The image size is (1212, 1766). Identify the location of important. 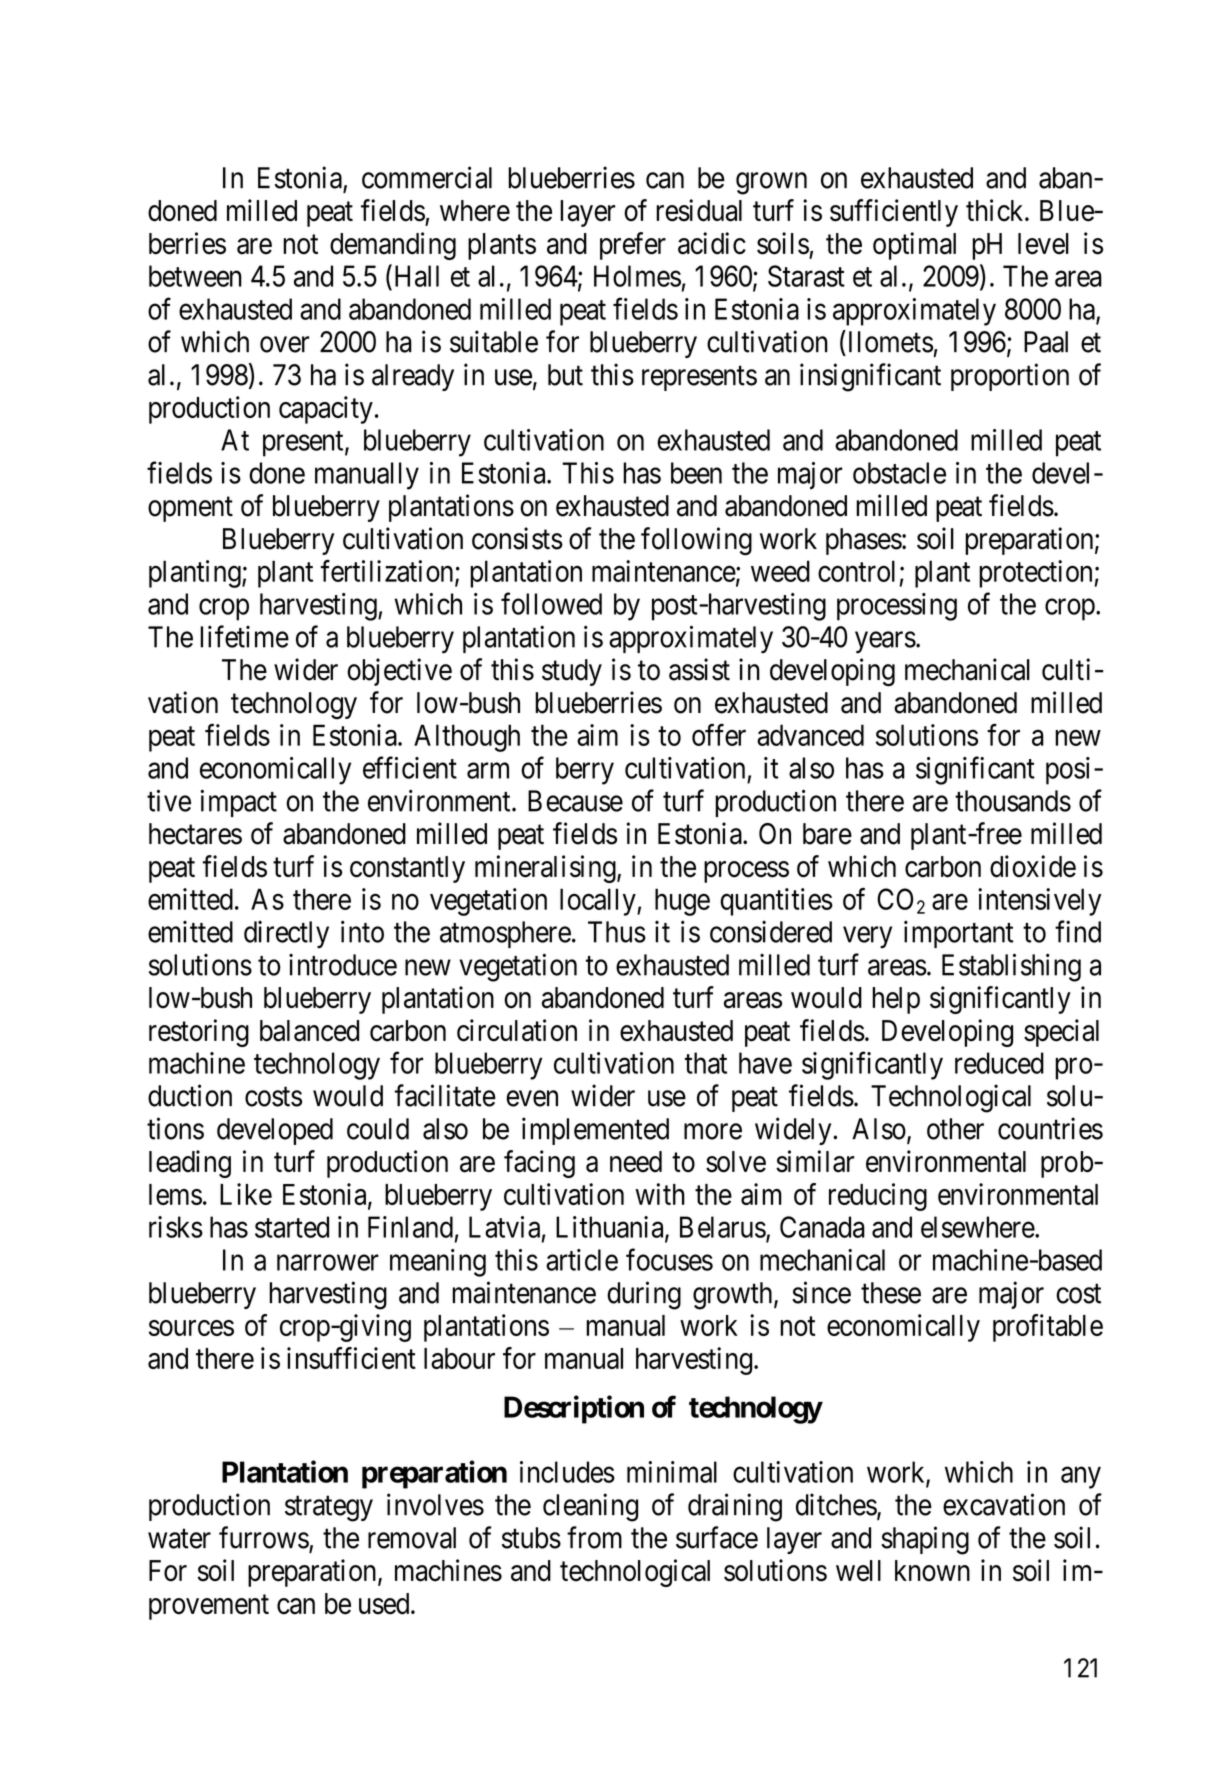
(959, 934).
